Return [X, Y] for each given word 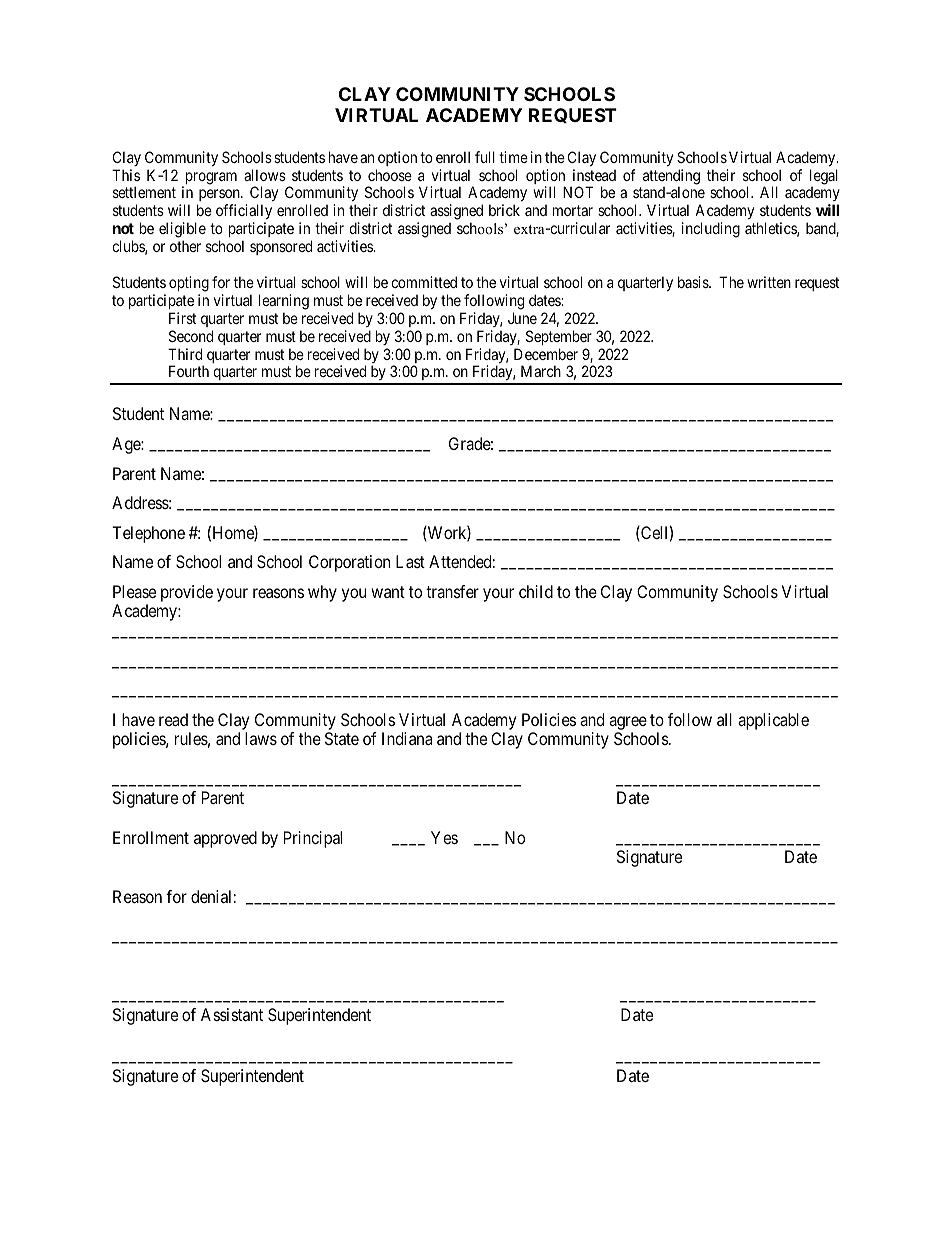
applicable [773, 721]
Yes [444, 837]
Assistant [232, 1014]
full [485, 157]
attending [671, 178]
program [210, 179]
